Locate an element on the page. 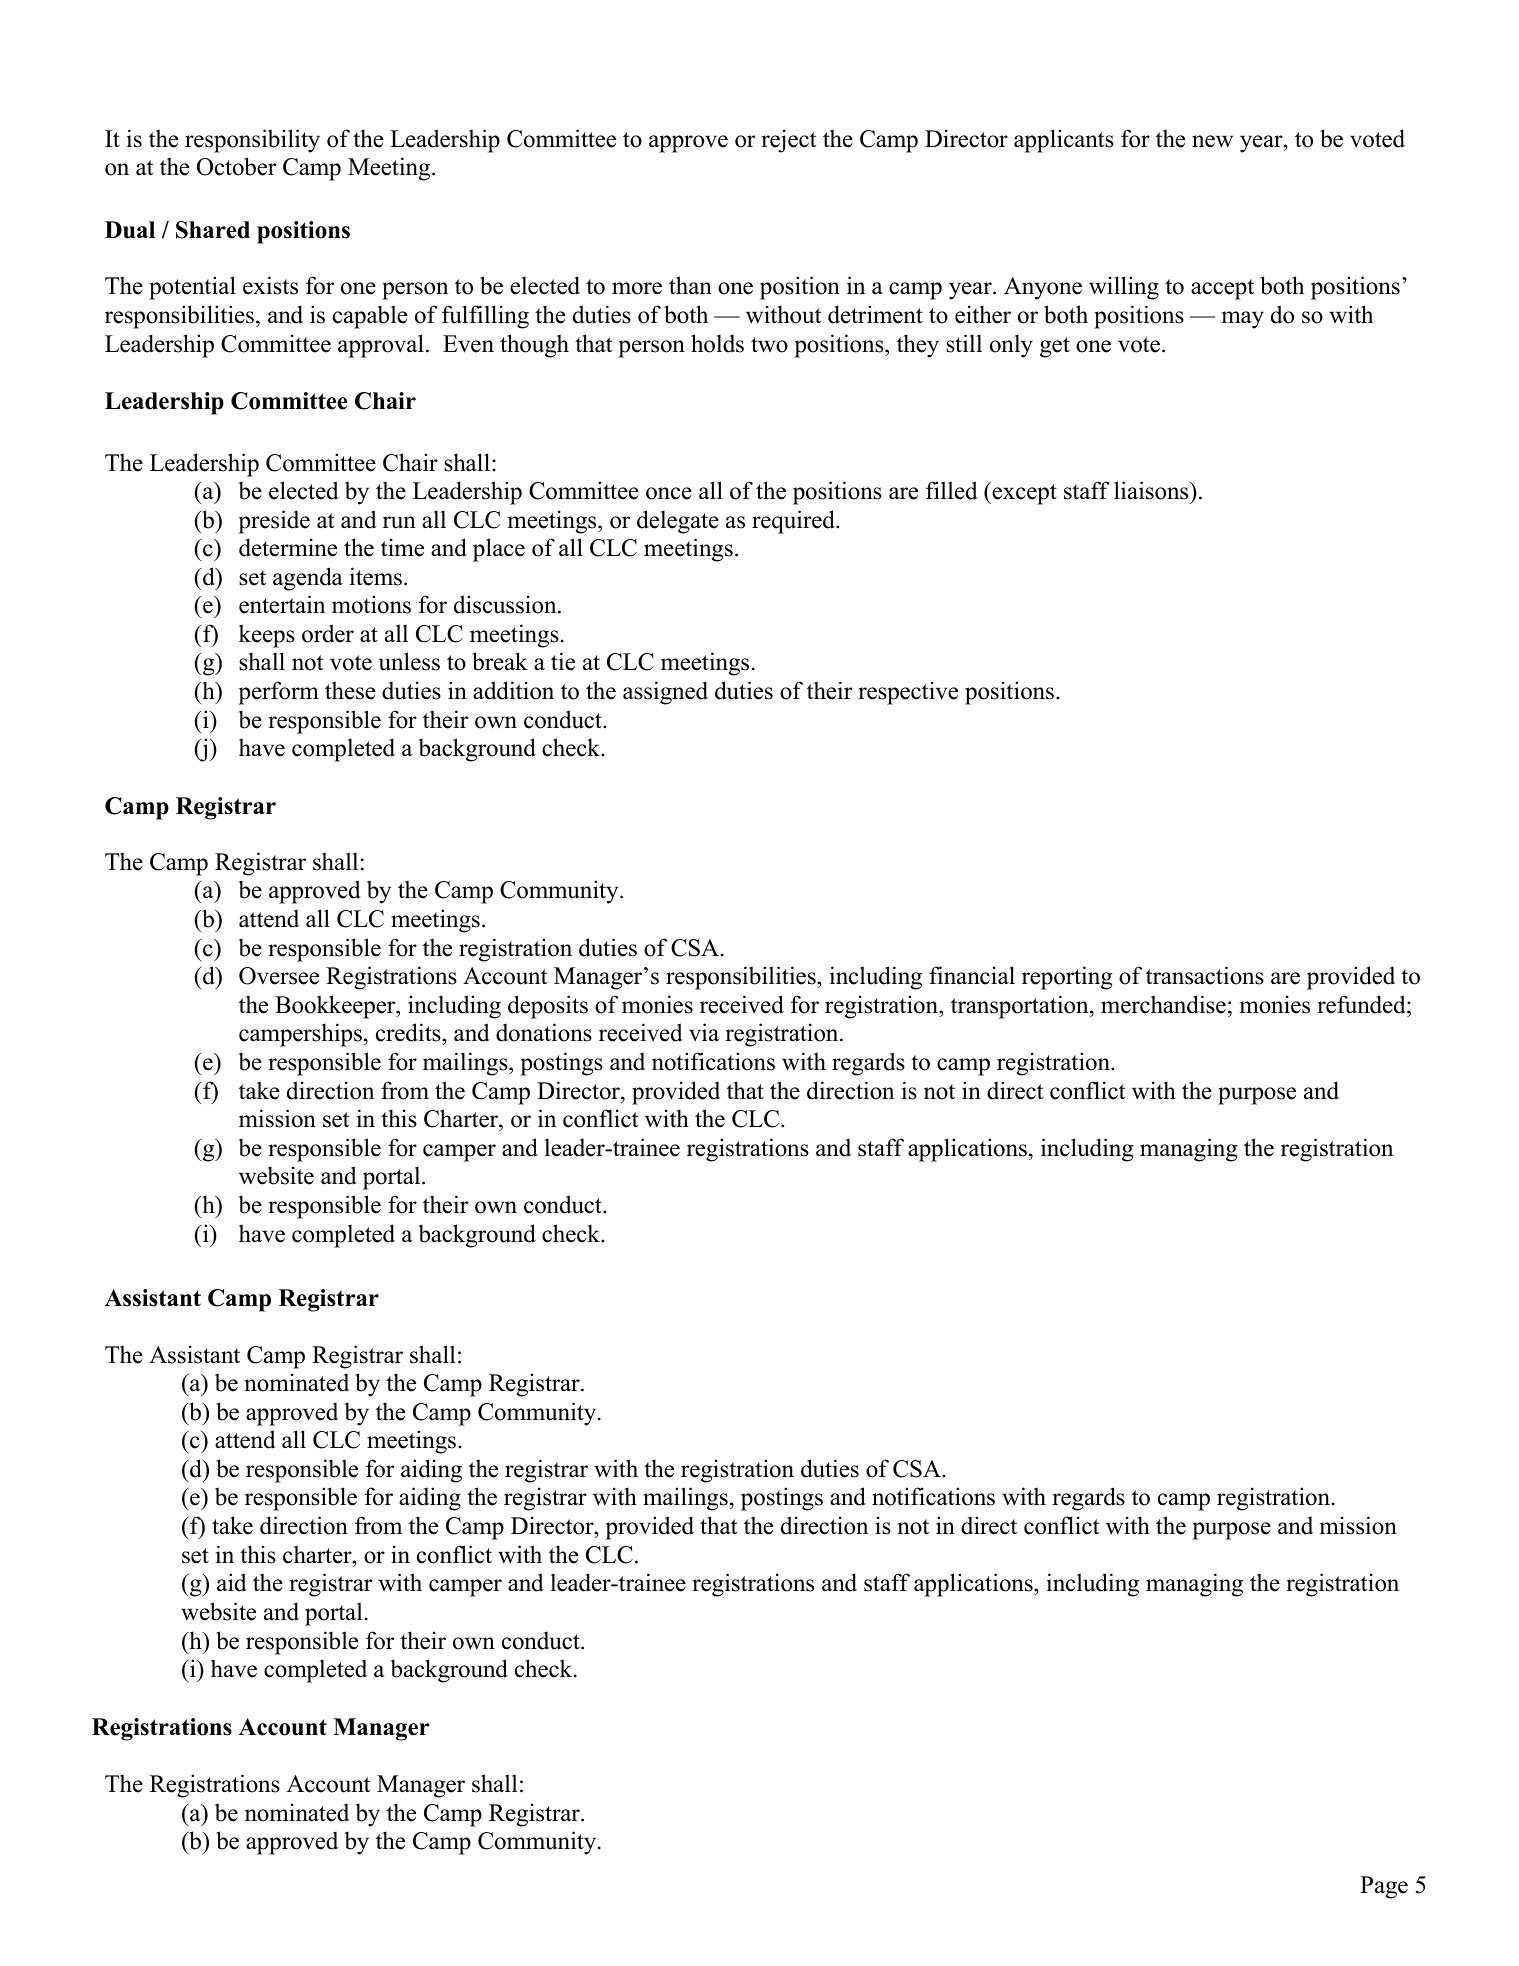 The height and width of the document is (1966, 1519). October is located at coordinates (236, 166).
